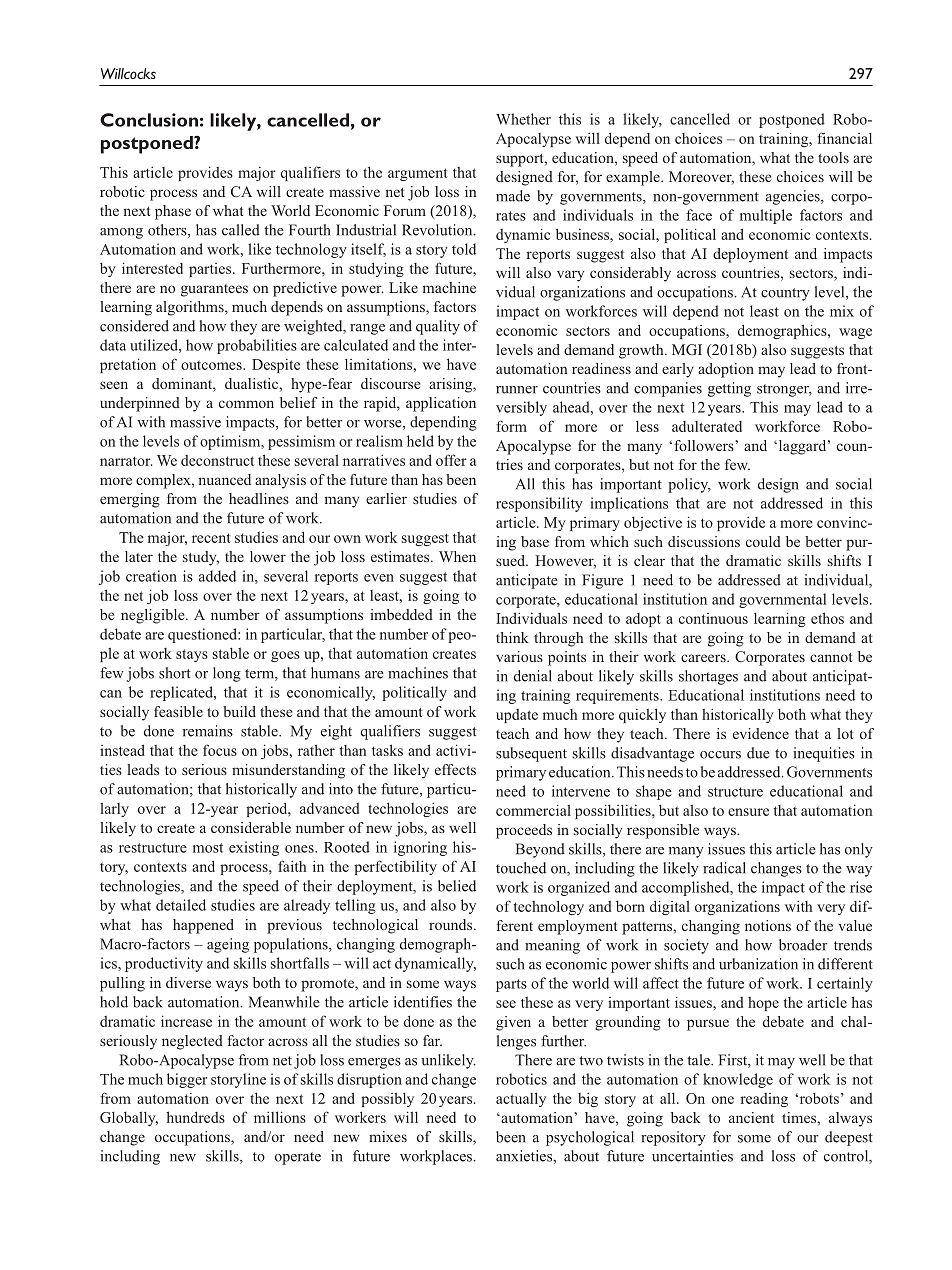 This image has height=1270, width=952. Describe the element at coordinates (196, 1117) in the image. I see `hundreds` at that location.
